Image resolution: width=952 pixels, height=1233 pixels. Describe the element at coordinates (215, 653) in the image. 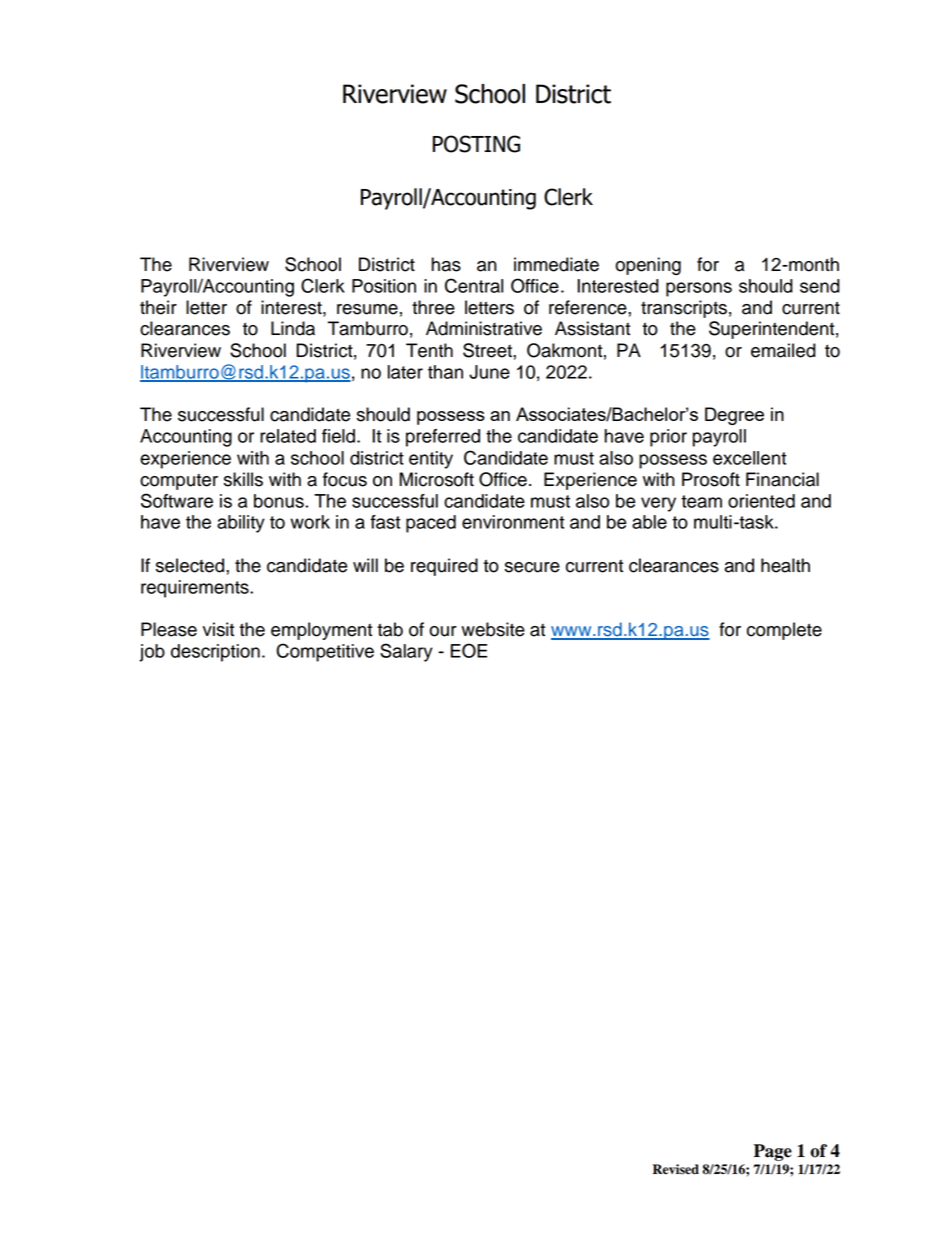

I see `description` at that location.
